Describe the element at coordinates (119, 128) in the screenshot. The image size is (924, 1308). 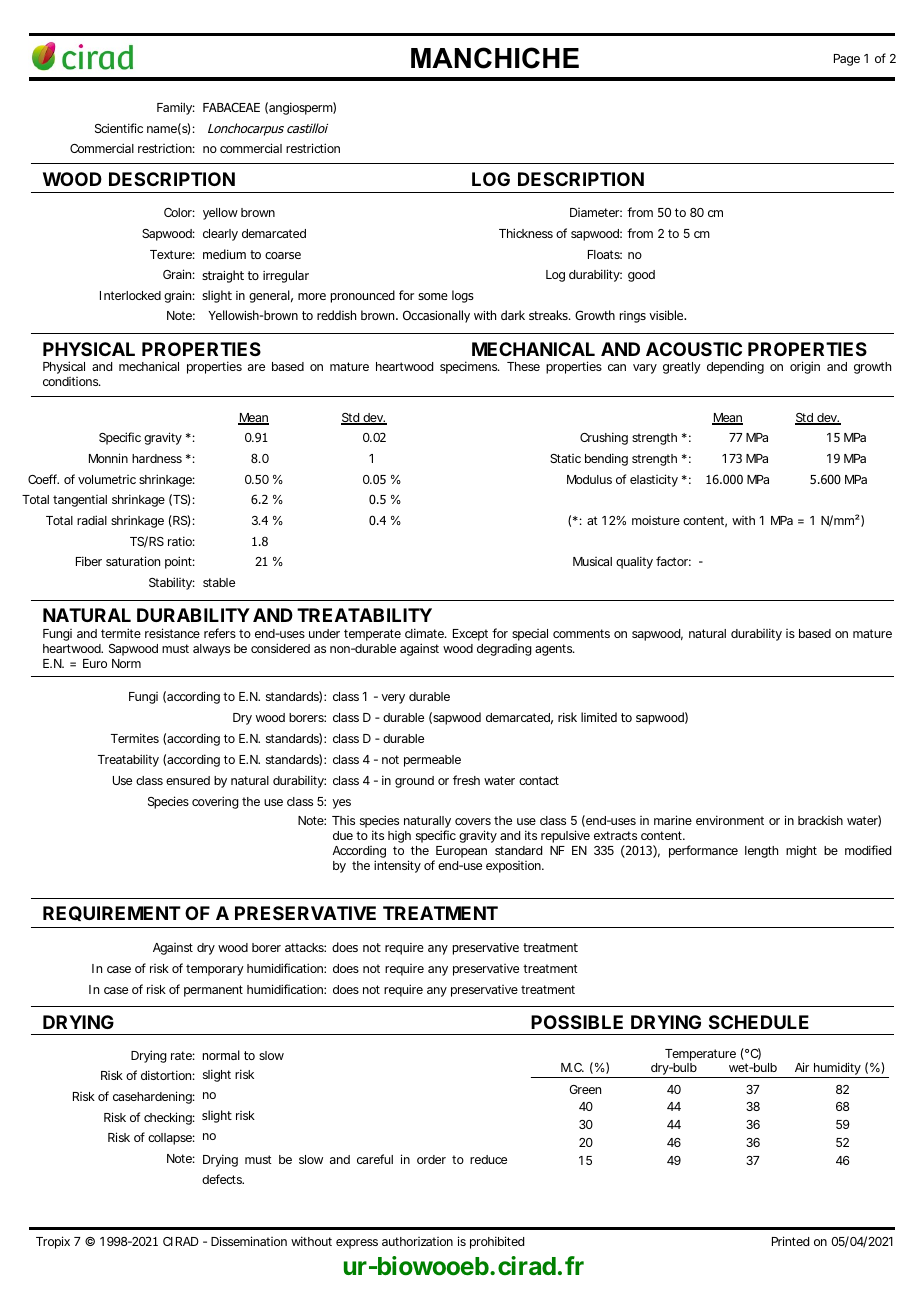
I see `Scientific` at that location.
